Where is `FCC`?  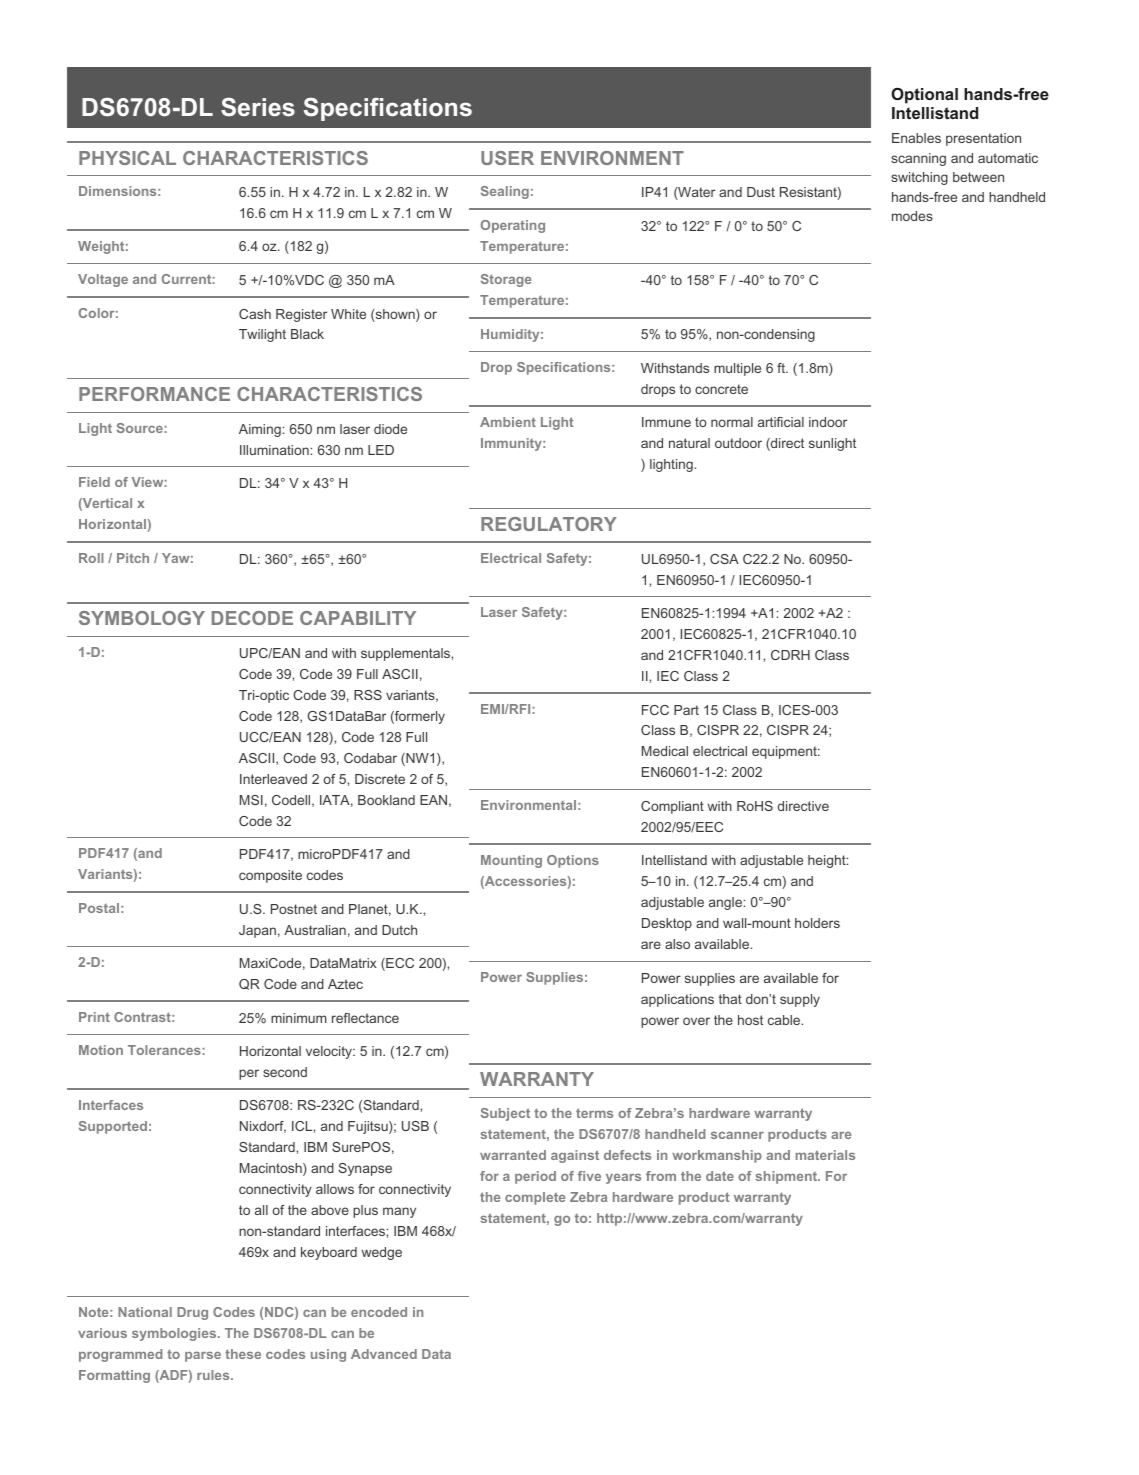
FCC is located at coordinates (655, 710).
